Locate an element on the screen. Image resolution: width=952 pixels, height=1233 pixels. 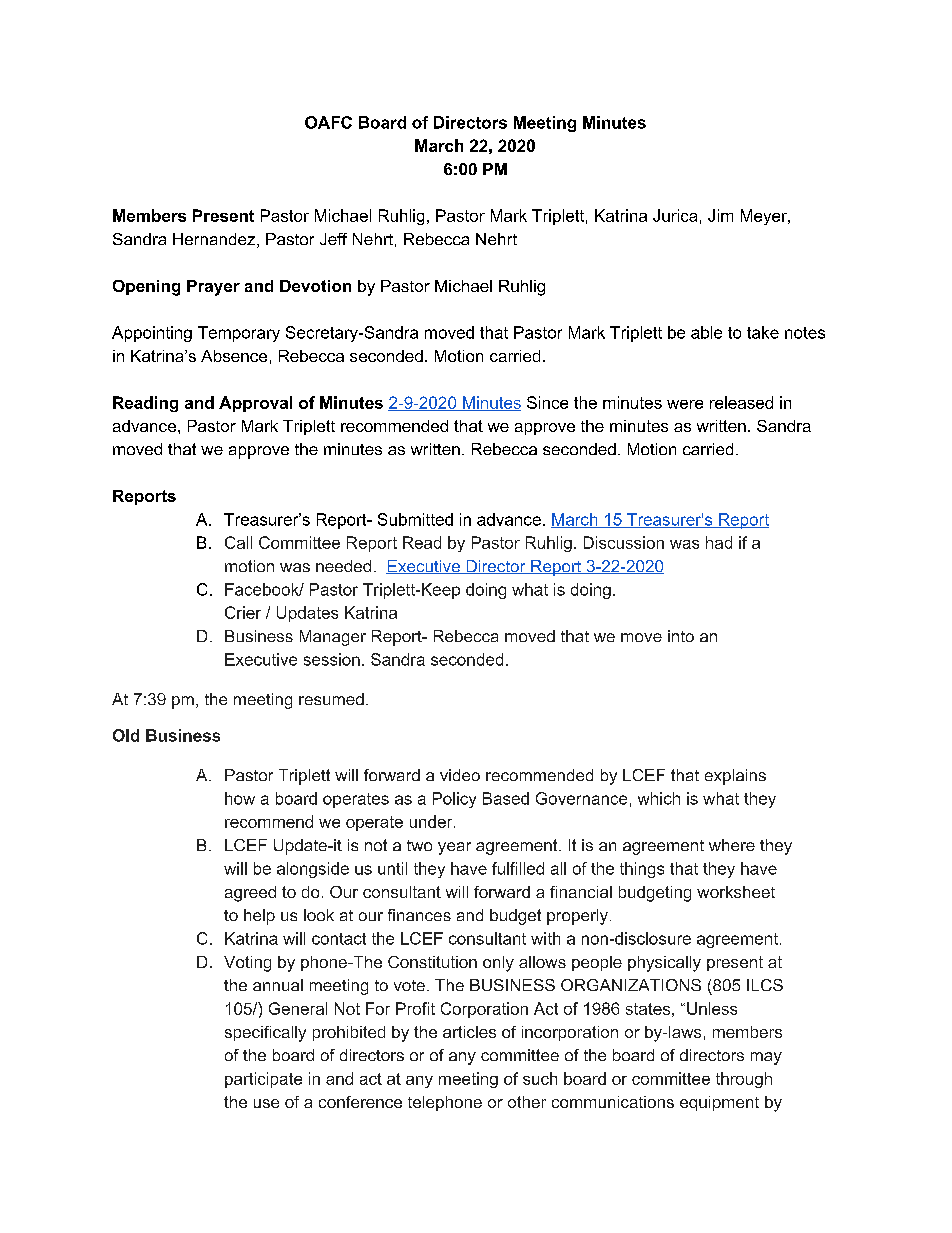
needed is located at coordinates (343, 566).
